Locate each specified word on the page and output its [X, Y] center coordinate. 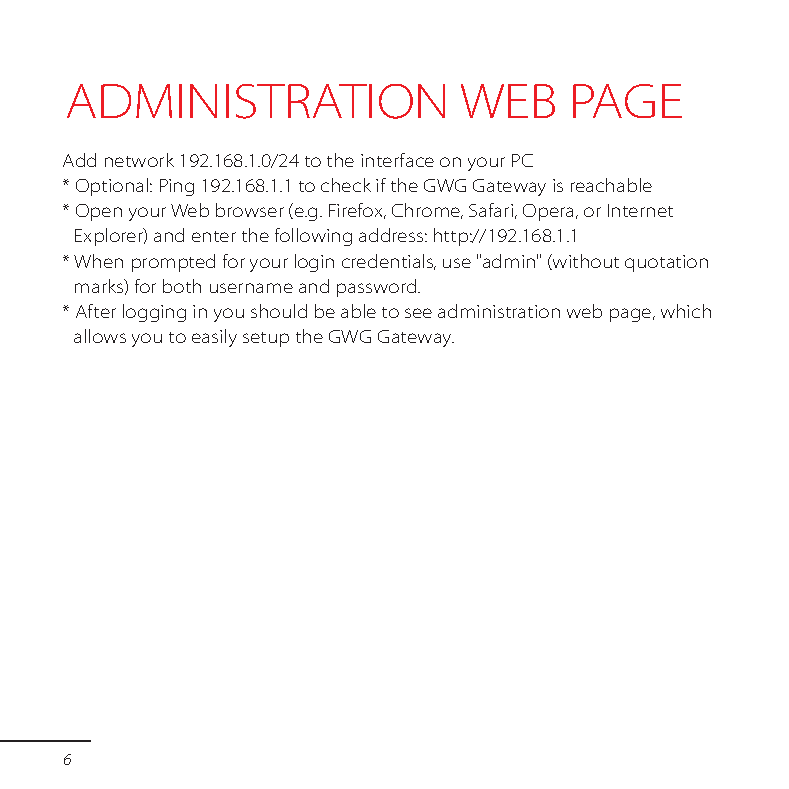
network [139, 160]
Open [99, 212]
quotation [666, 263]
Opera [550, 212]
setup [266, 339]
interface [397, 160]
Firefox [357, 211]
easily [214, 338]
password [378, 288]
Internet [640, 210]
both [182, 286]
